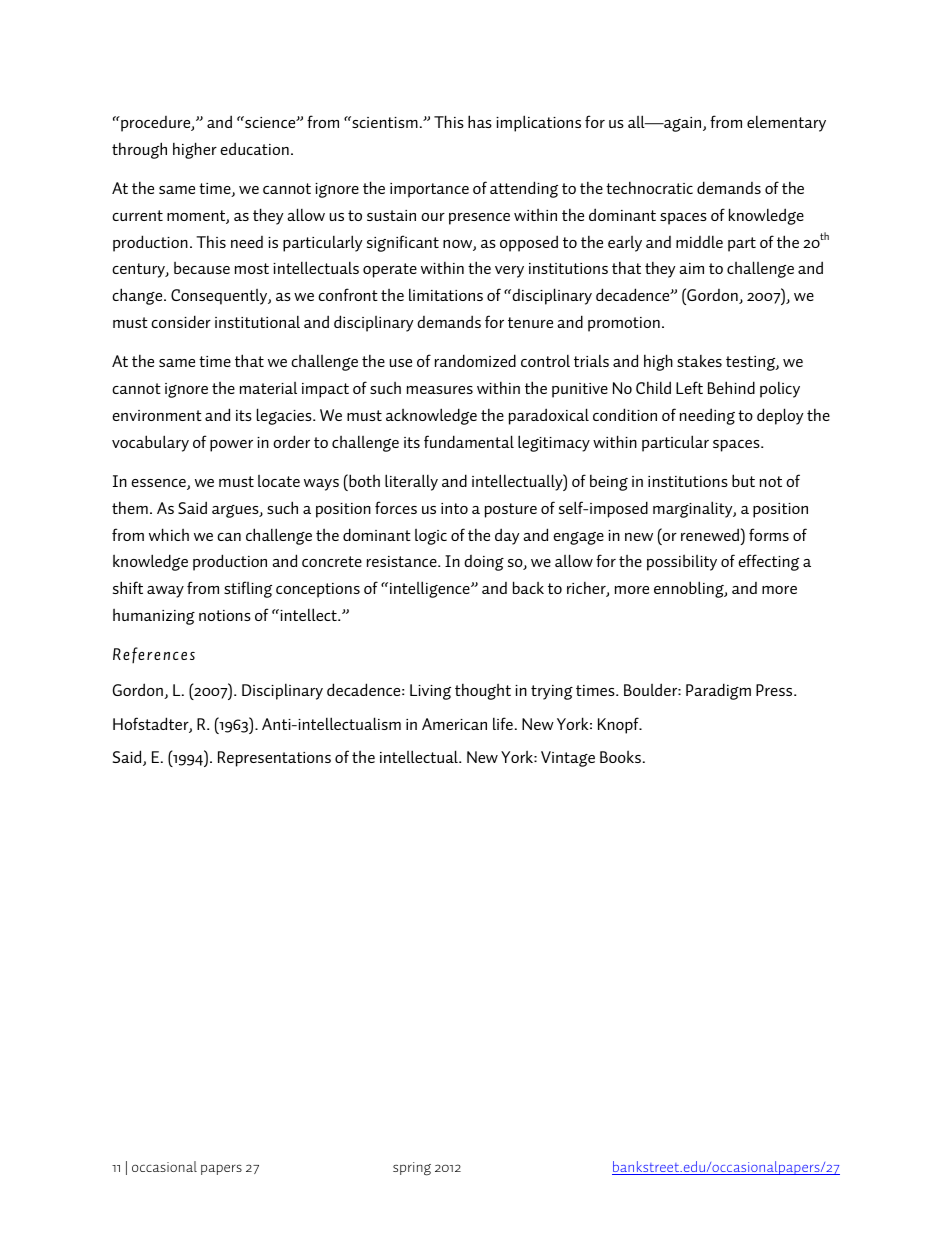 The height and width of the screenshot is (1233, 952). I want to click on Representations, so click(274, 759).
